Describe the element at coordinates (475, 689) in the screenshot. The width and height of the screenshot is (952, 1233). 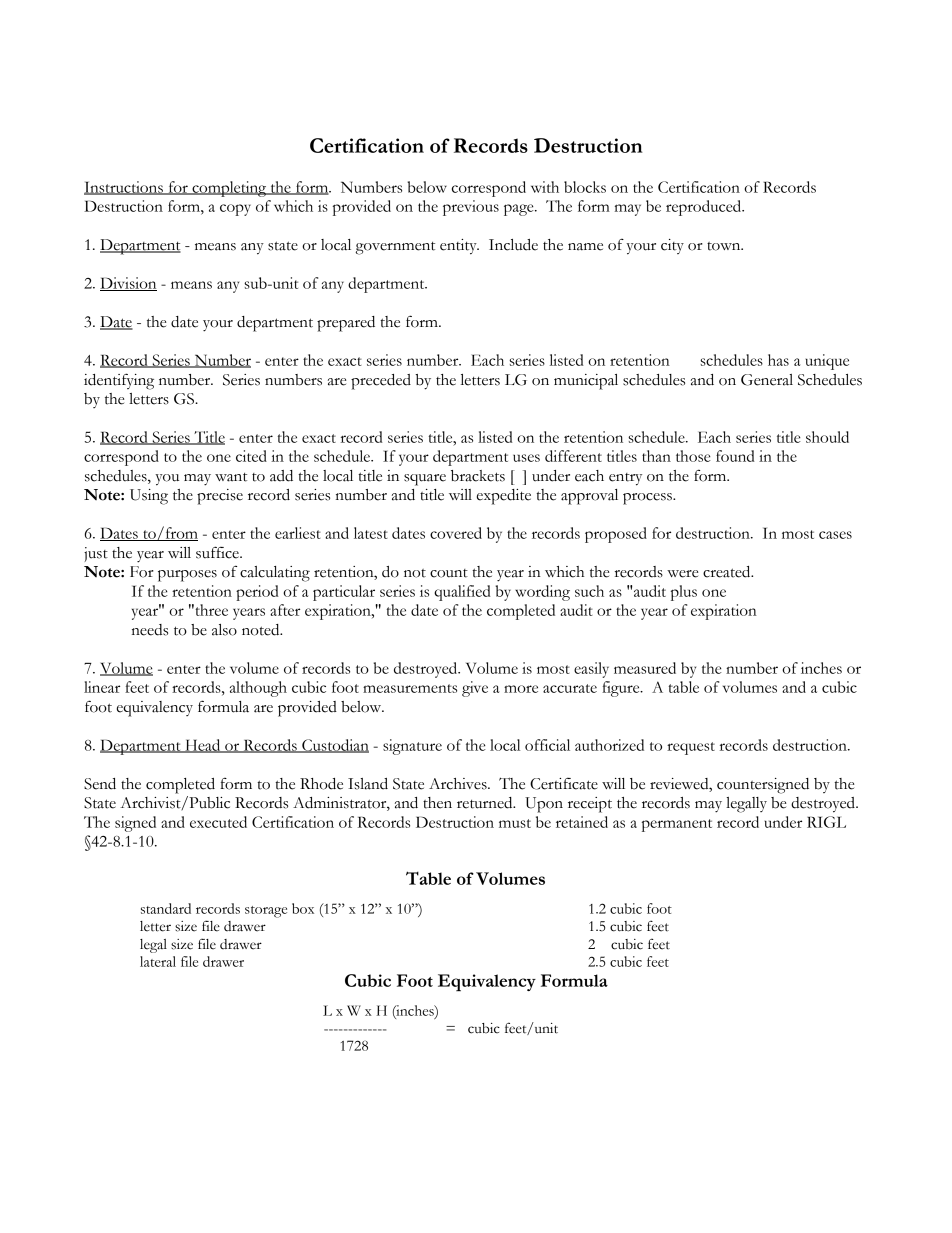
I see `give` at that location.
